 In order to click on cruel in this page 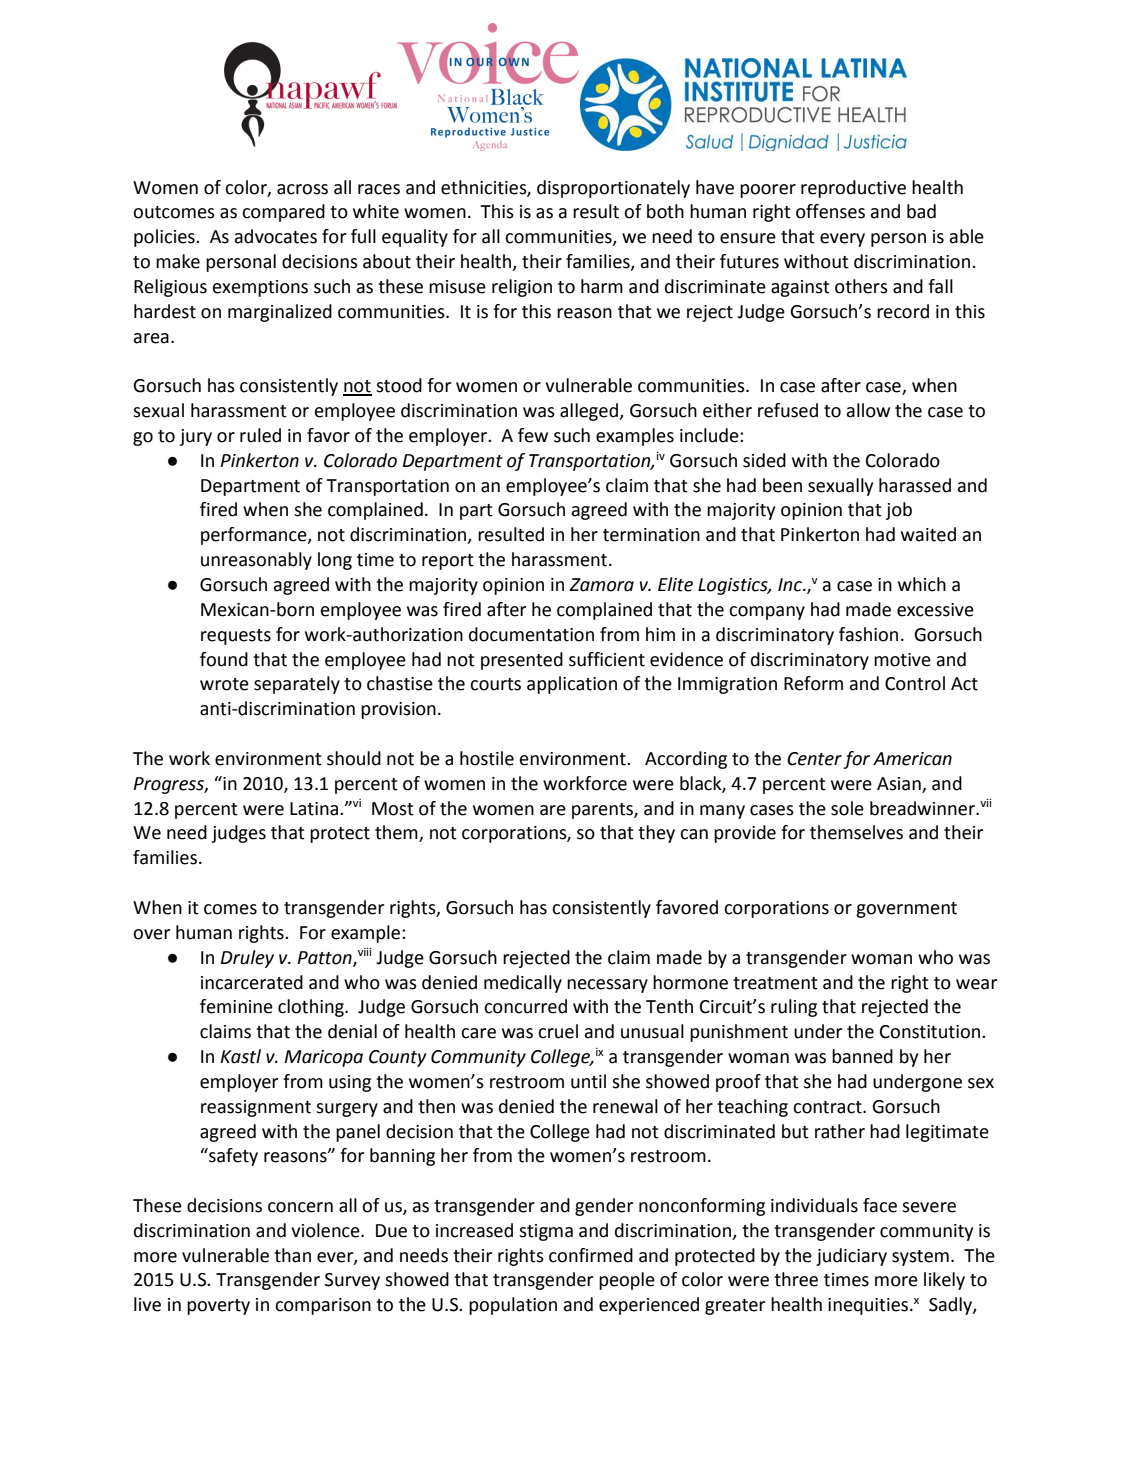, I will do `click(558, 1031)`.
